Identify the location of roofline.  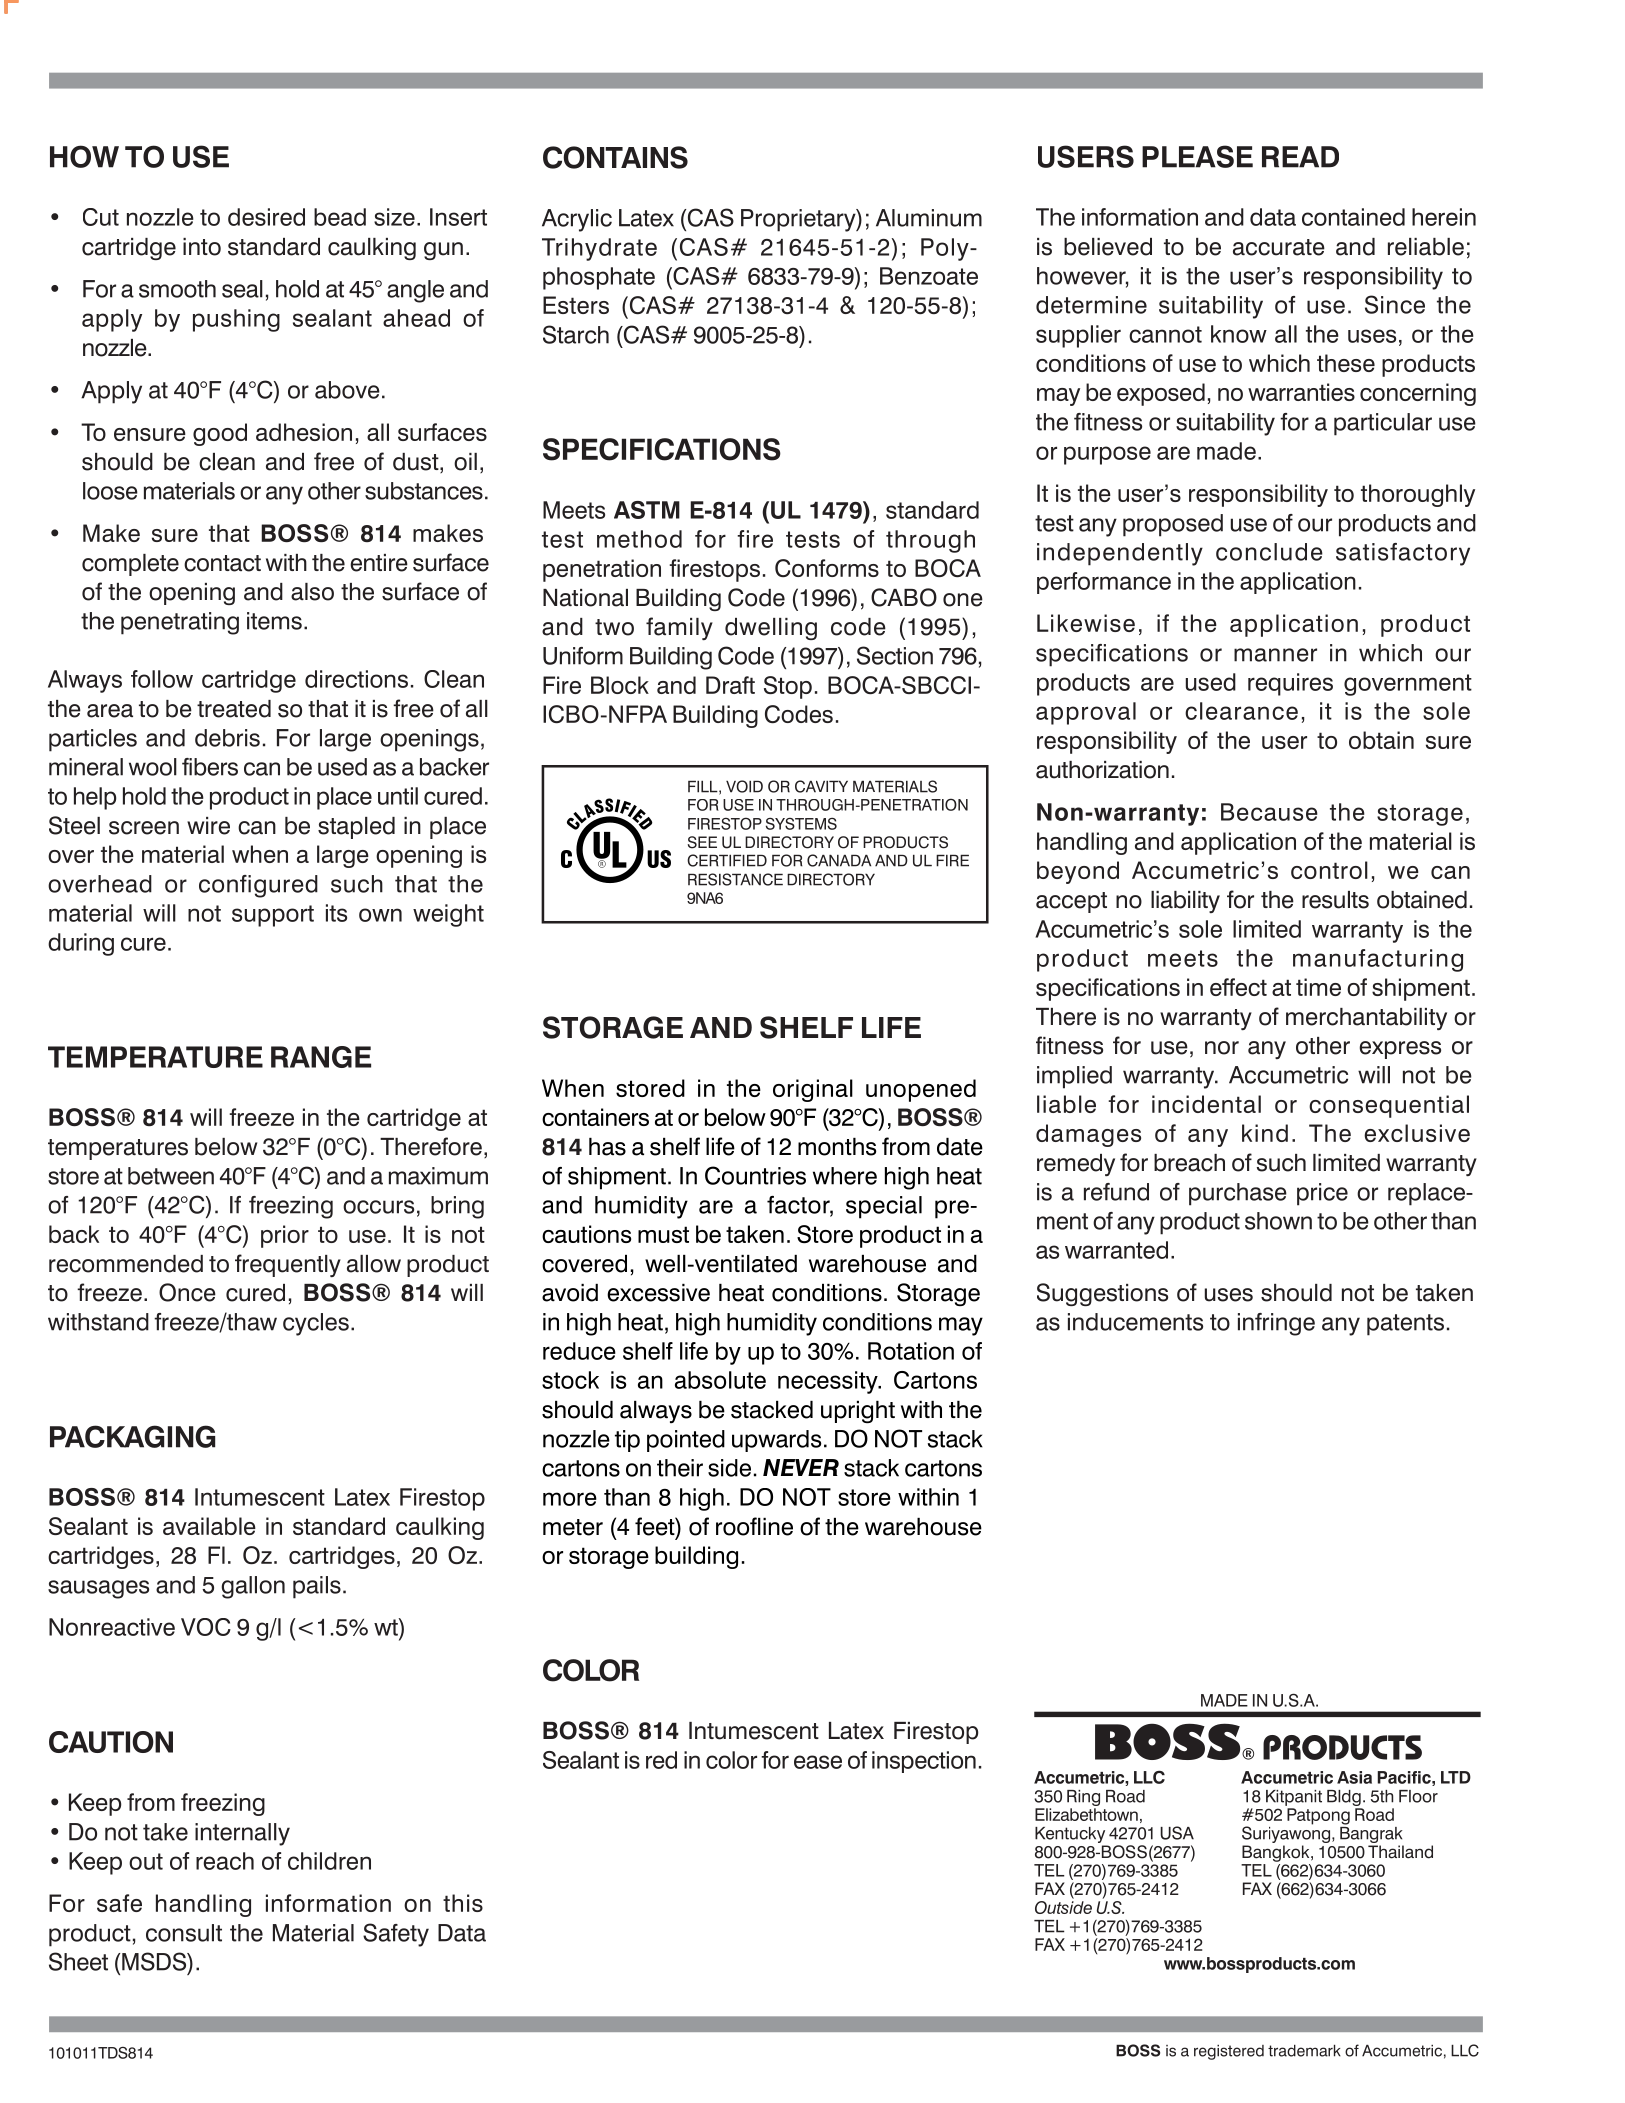
(754, 1526).
